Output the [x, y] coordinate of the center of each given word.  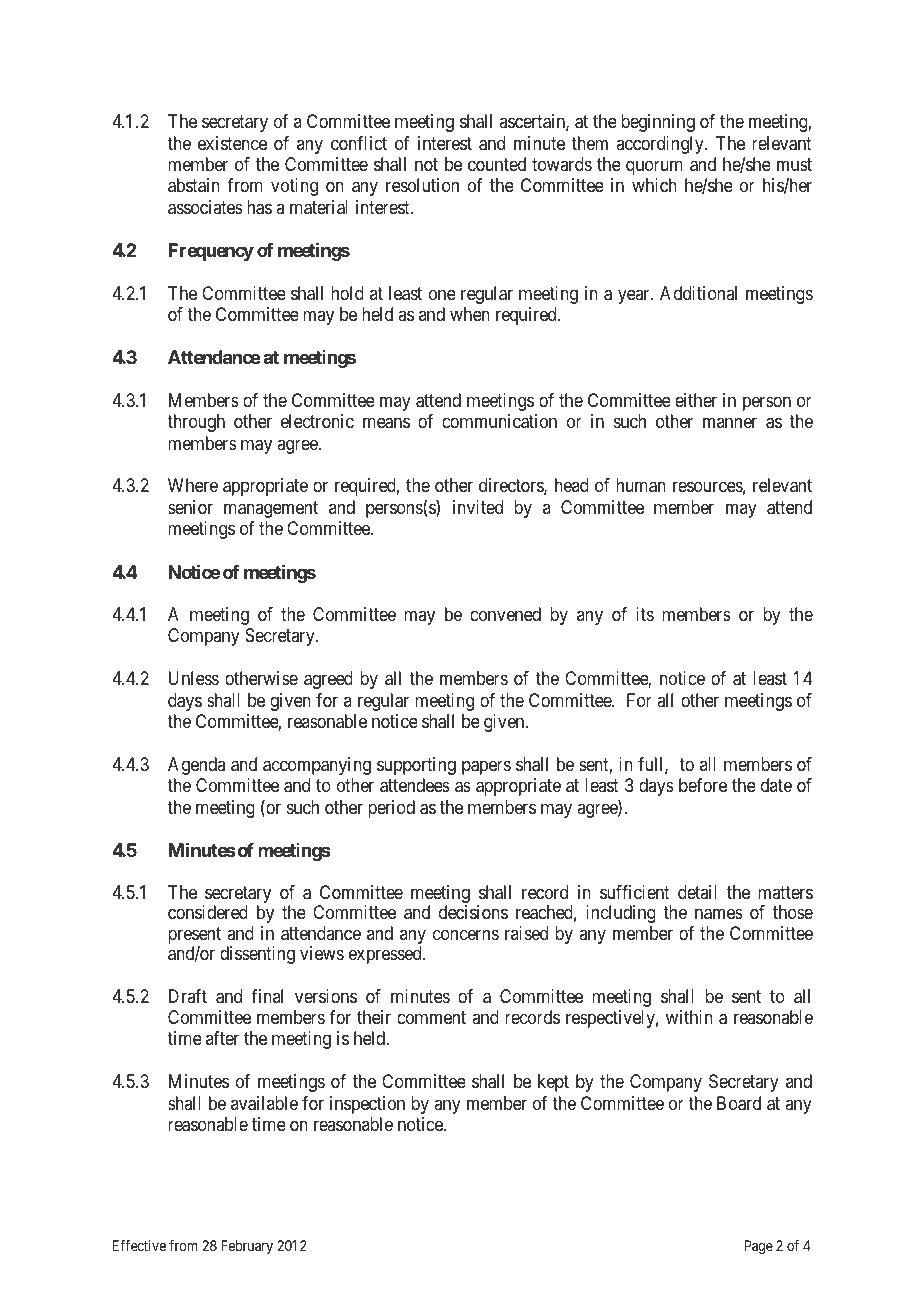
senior [190, 507]
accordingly [661, 145]
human [641, 485]
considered [208, 912]
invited [478, 507]
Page [758, 1247]
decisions [473, 912]
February [247, 1247]
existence [232, 143]
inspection [367, 1105]
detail [697, 892]
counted [497, 164]
